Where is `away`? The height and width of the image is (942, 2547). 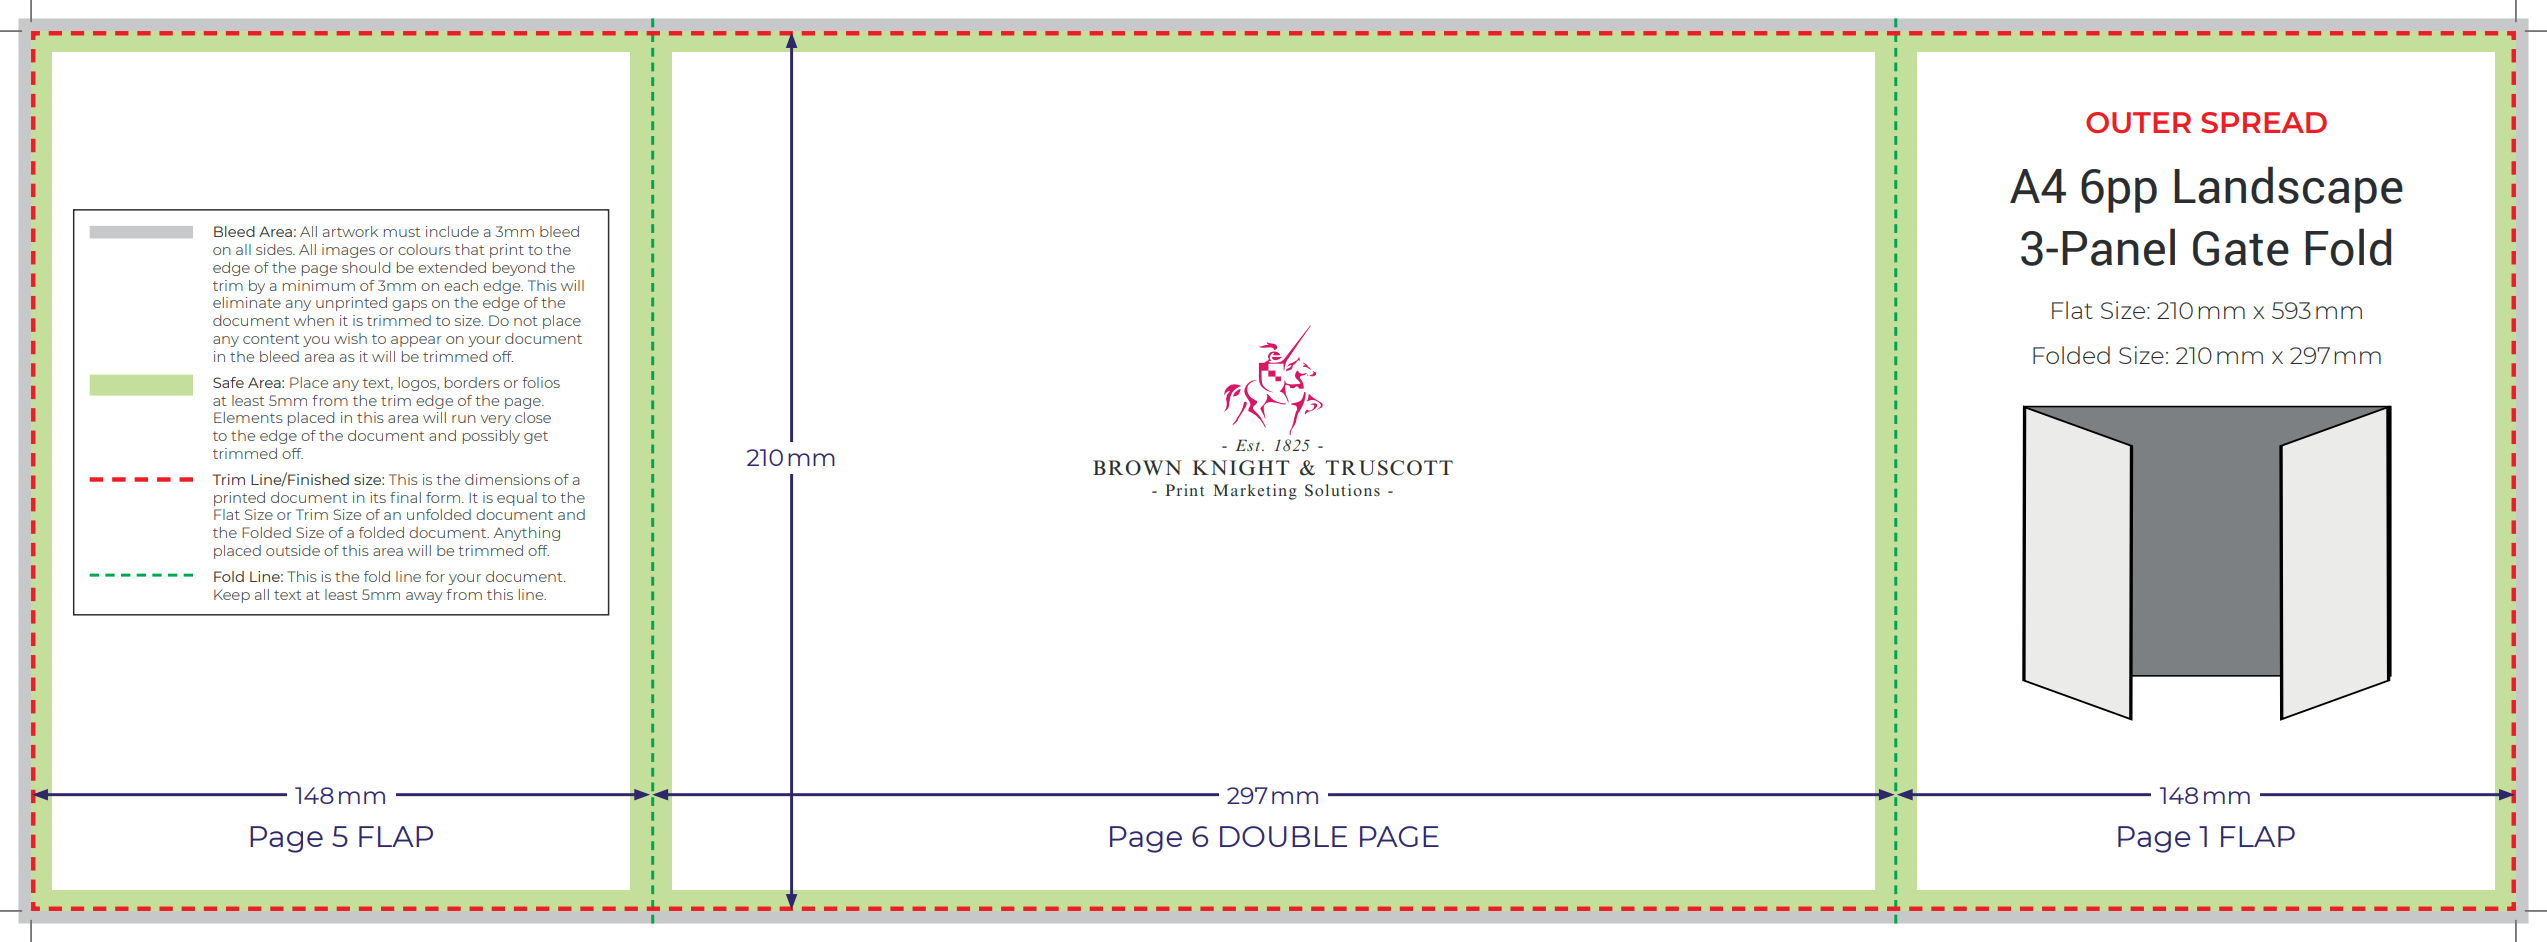
away is located at coordinates (424, 597).
